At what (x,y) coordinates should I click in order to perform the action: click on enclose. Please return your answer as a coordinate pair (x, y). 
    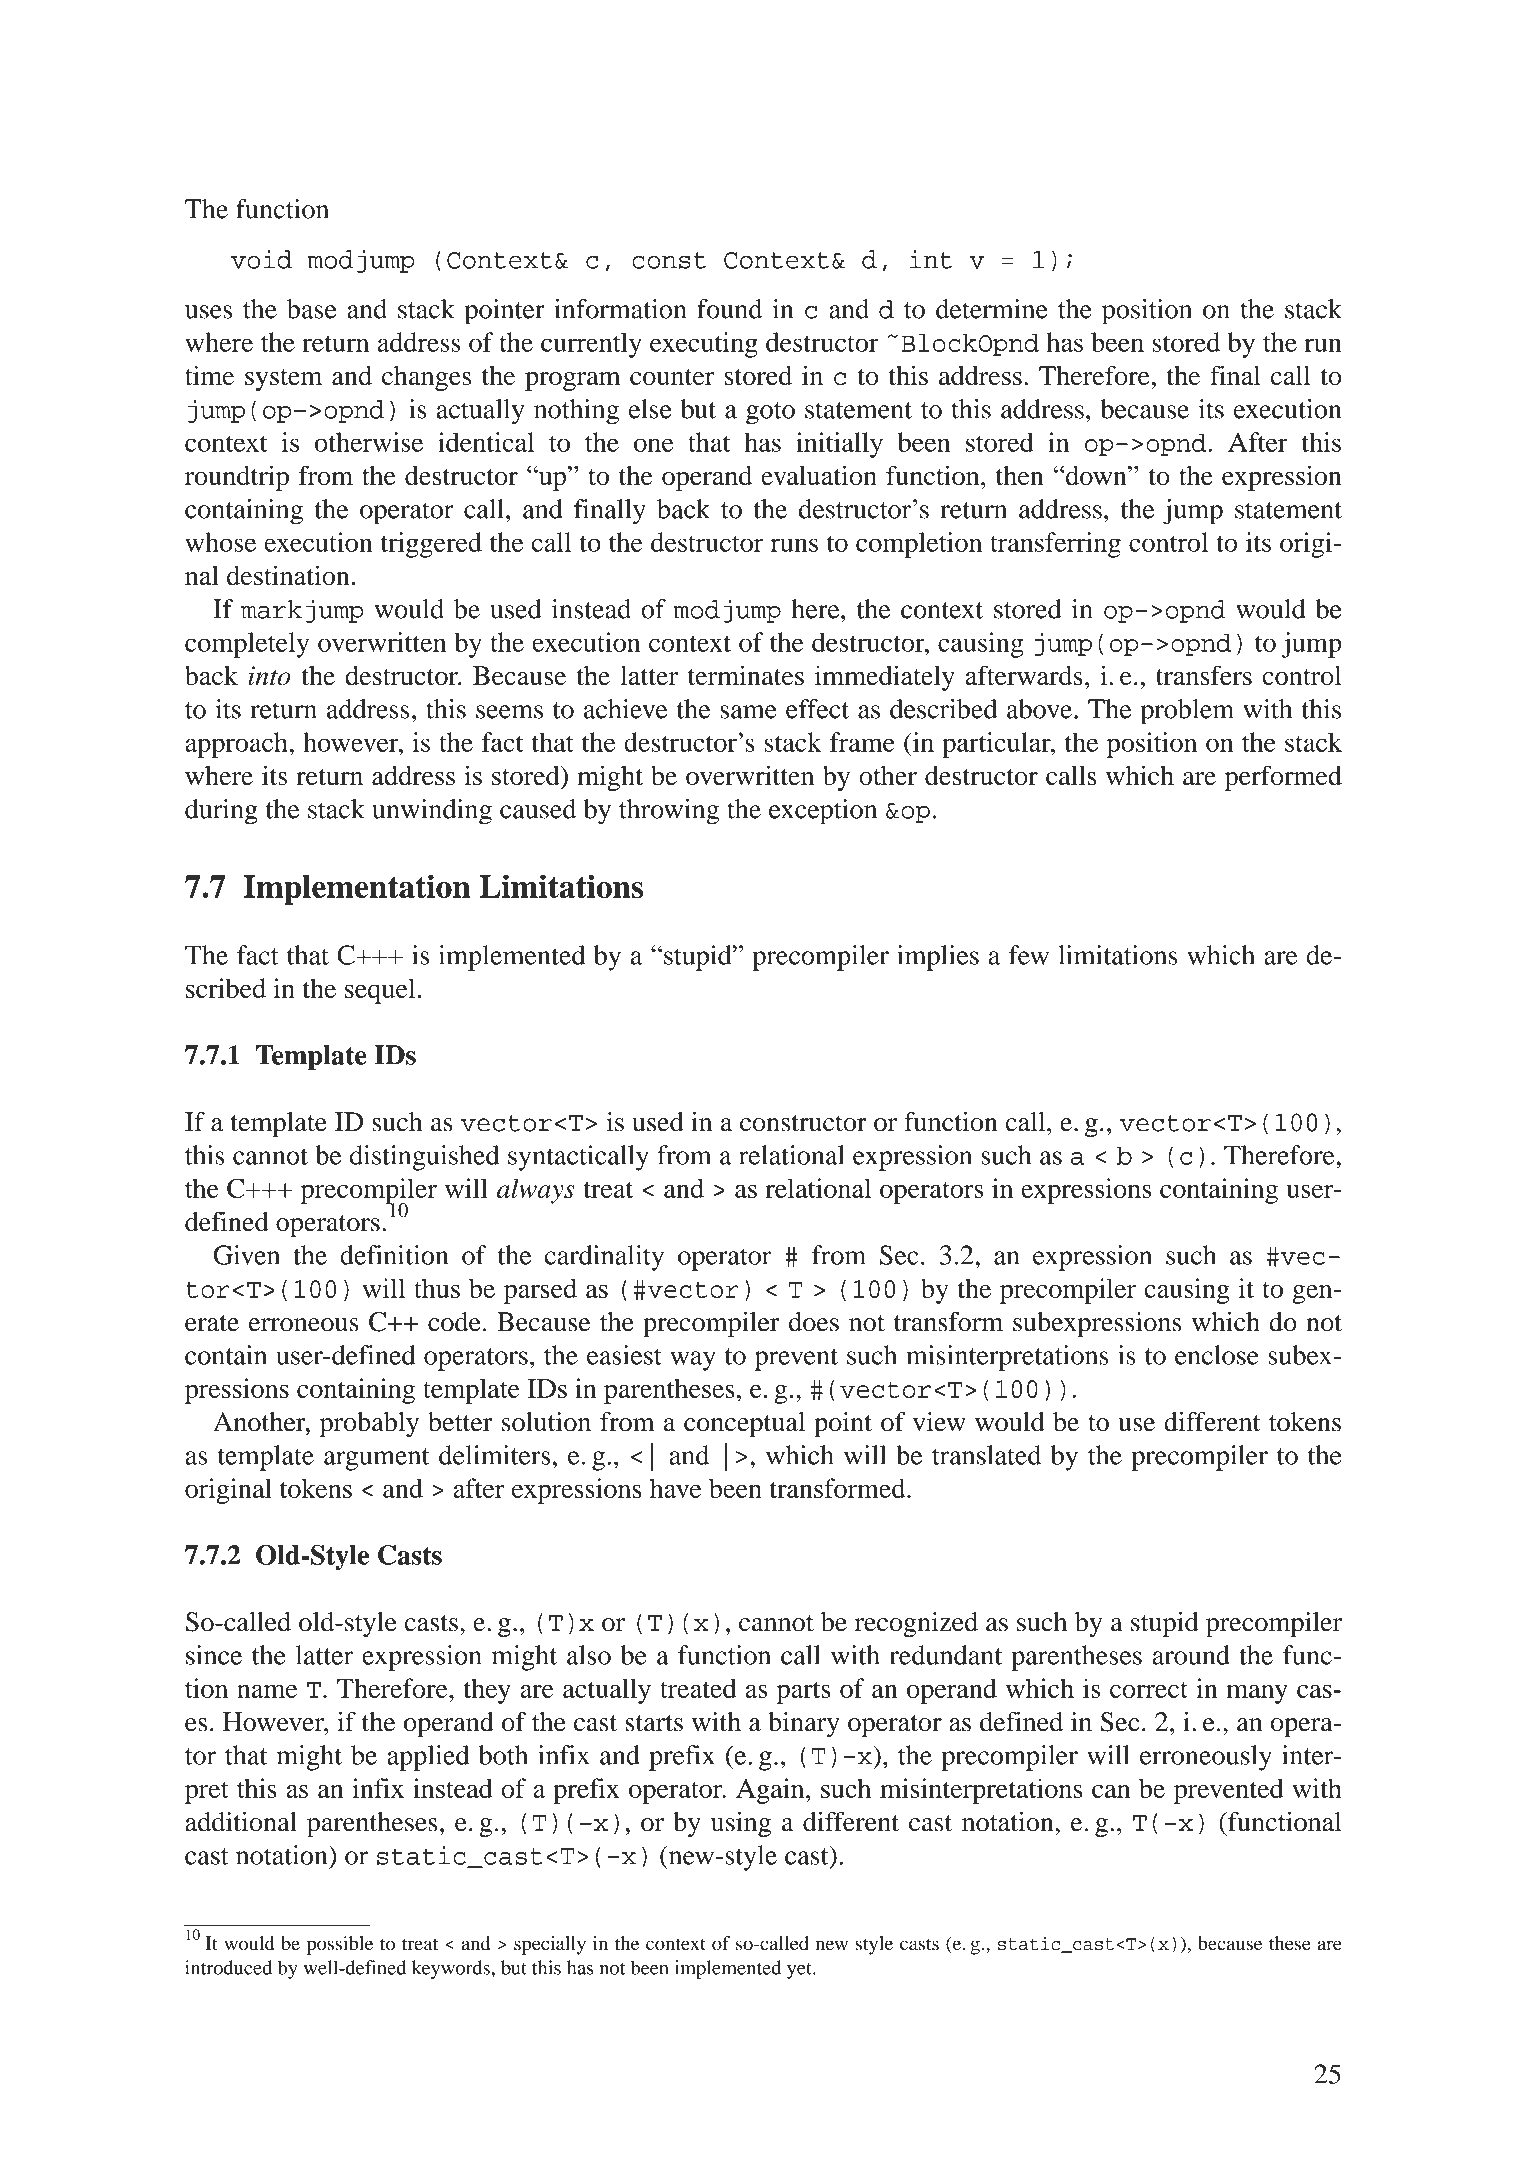
    Looking at the image, I should click on (1217, 1355).
